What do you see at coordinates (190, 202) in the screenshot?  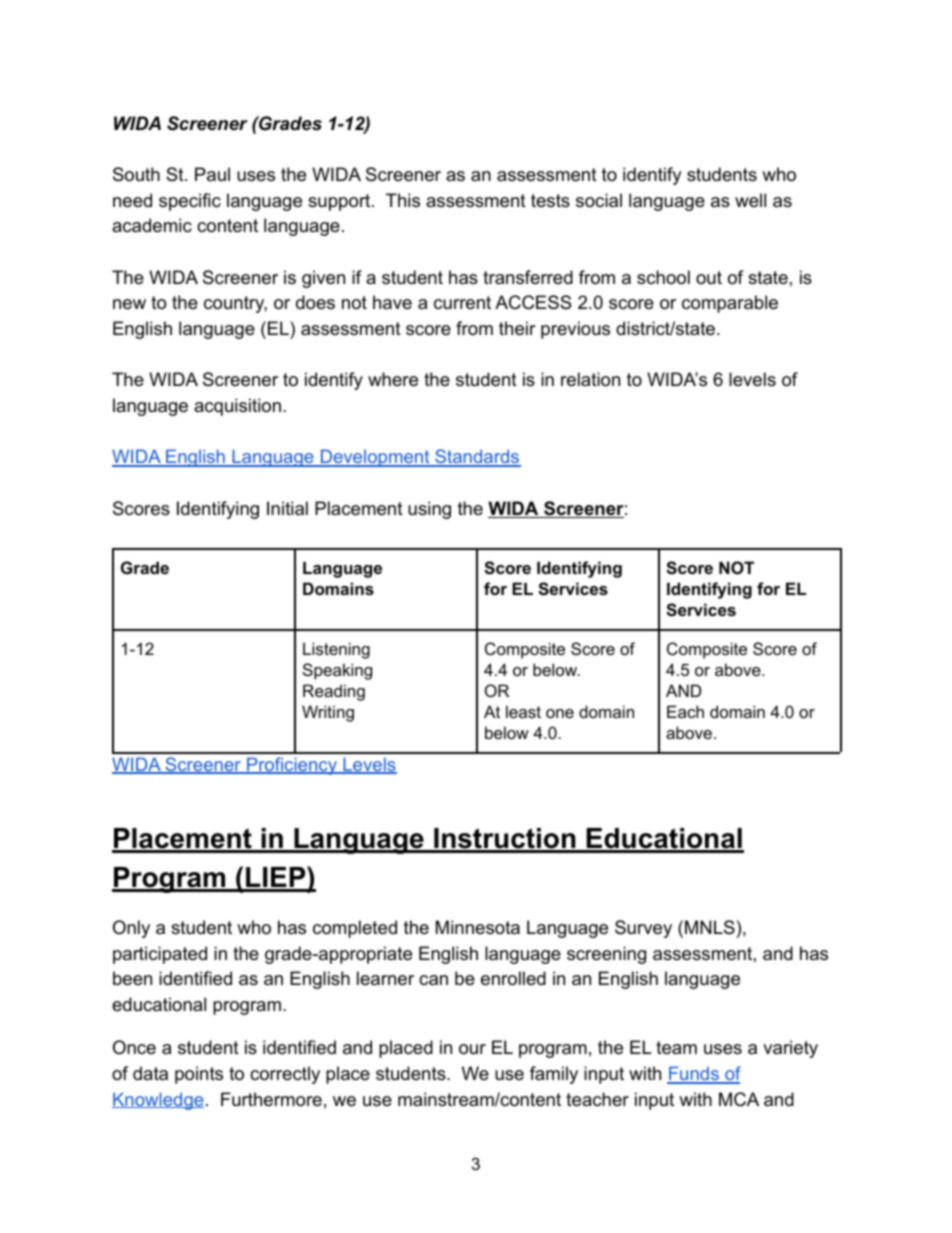 I see `specific` at bounding box center [190, 202].
